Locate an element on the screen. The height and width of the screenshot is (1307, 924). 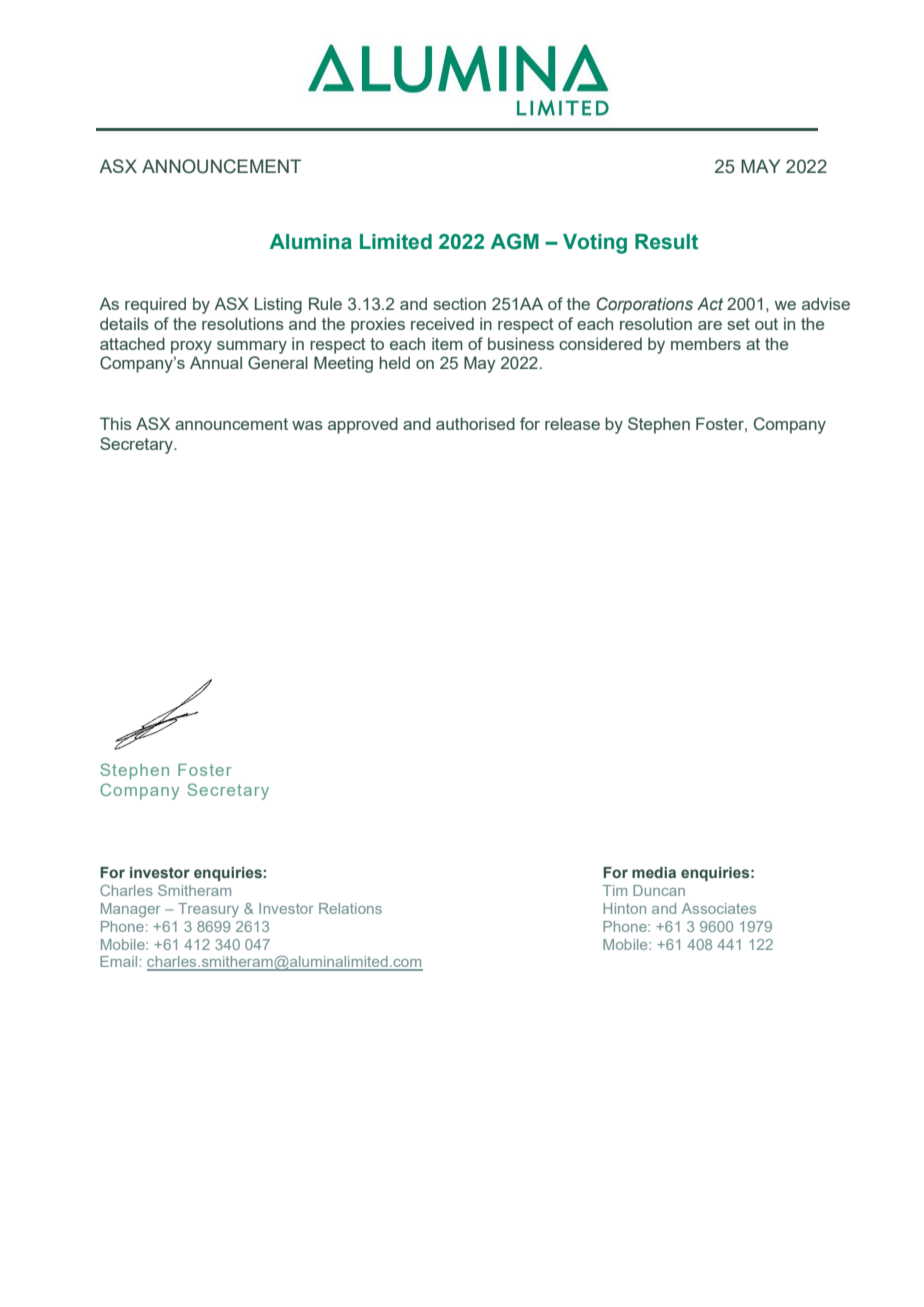
Treasury is located at coordinates (208, 910).
